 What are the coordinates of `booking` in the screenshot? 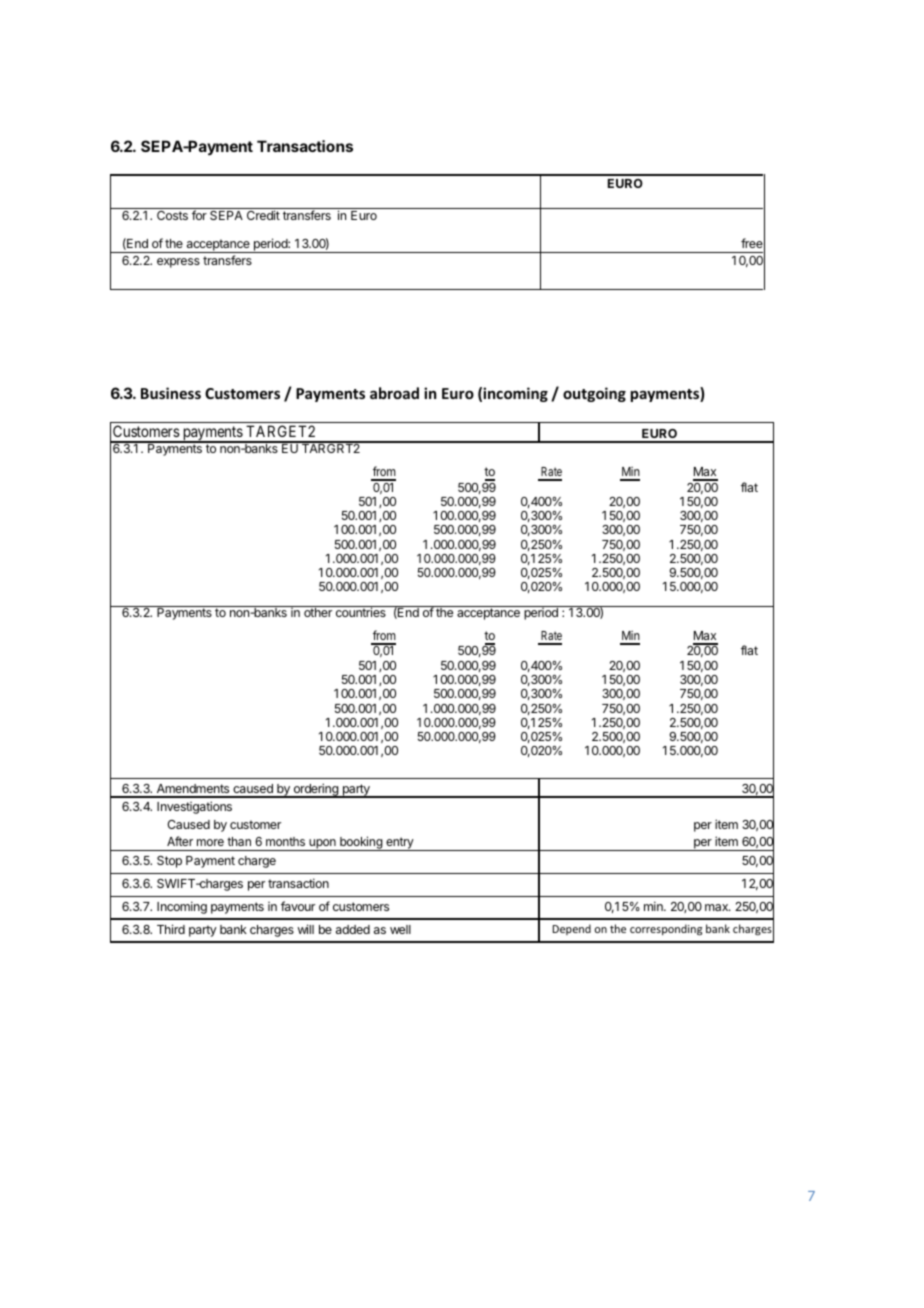 It's located at (361, 843).
